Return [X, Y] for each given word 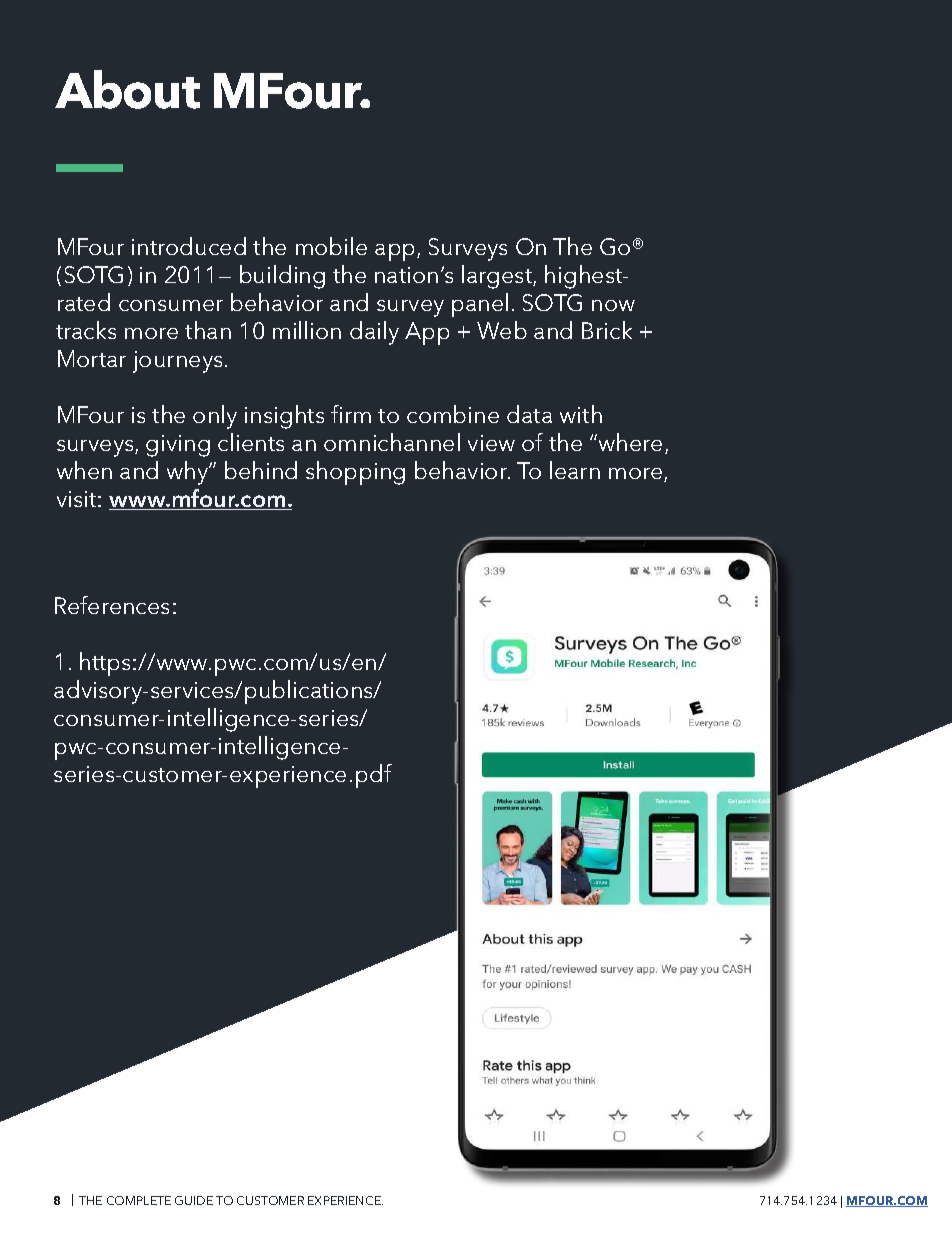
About [127, 89]
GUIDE [194, 1200]
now [613, 305]
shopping [355, 473]
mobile [331, 246]
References [112, 605]
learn [575, 470]
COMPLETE [139, 1200]
